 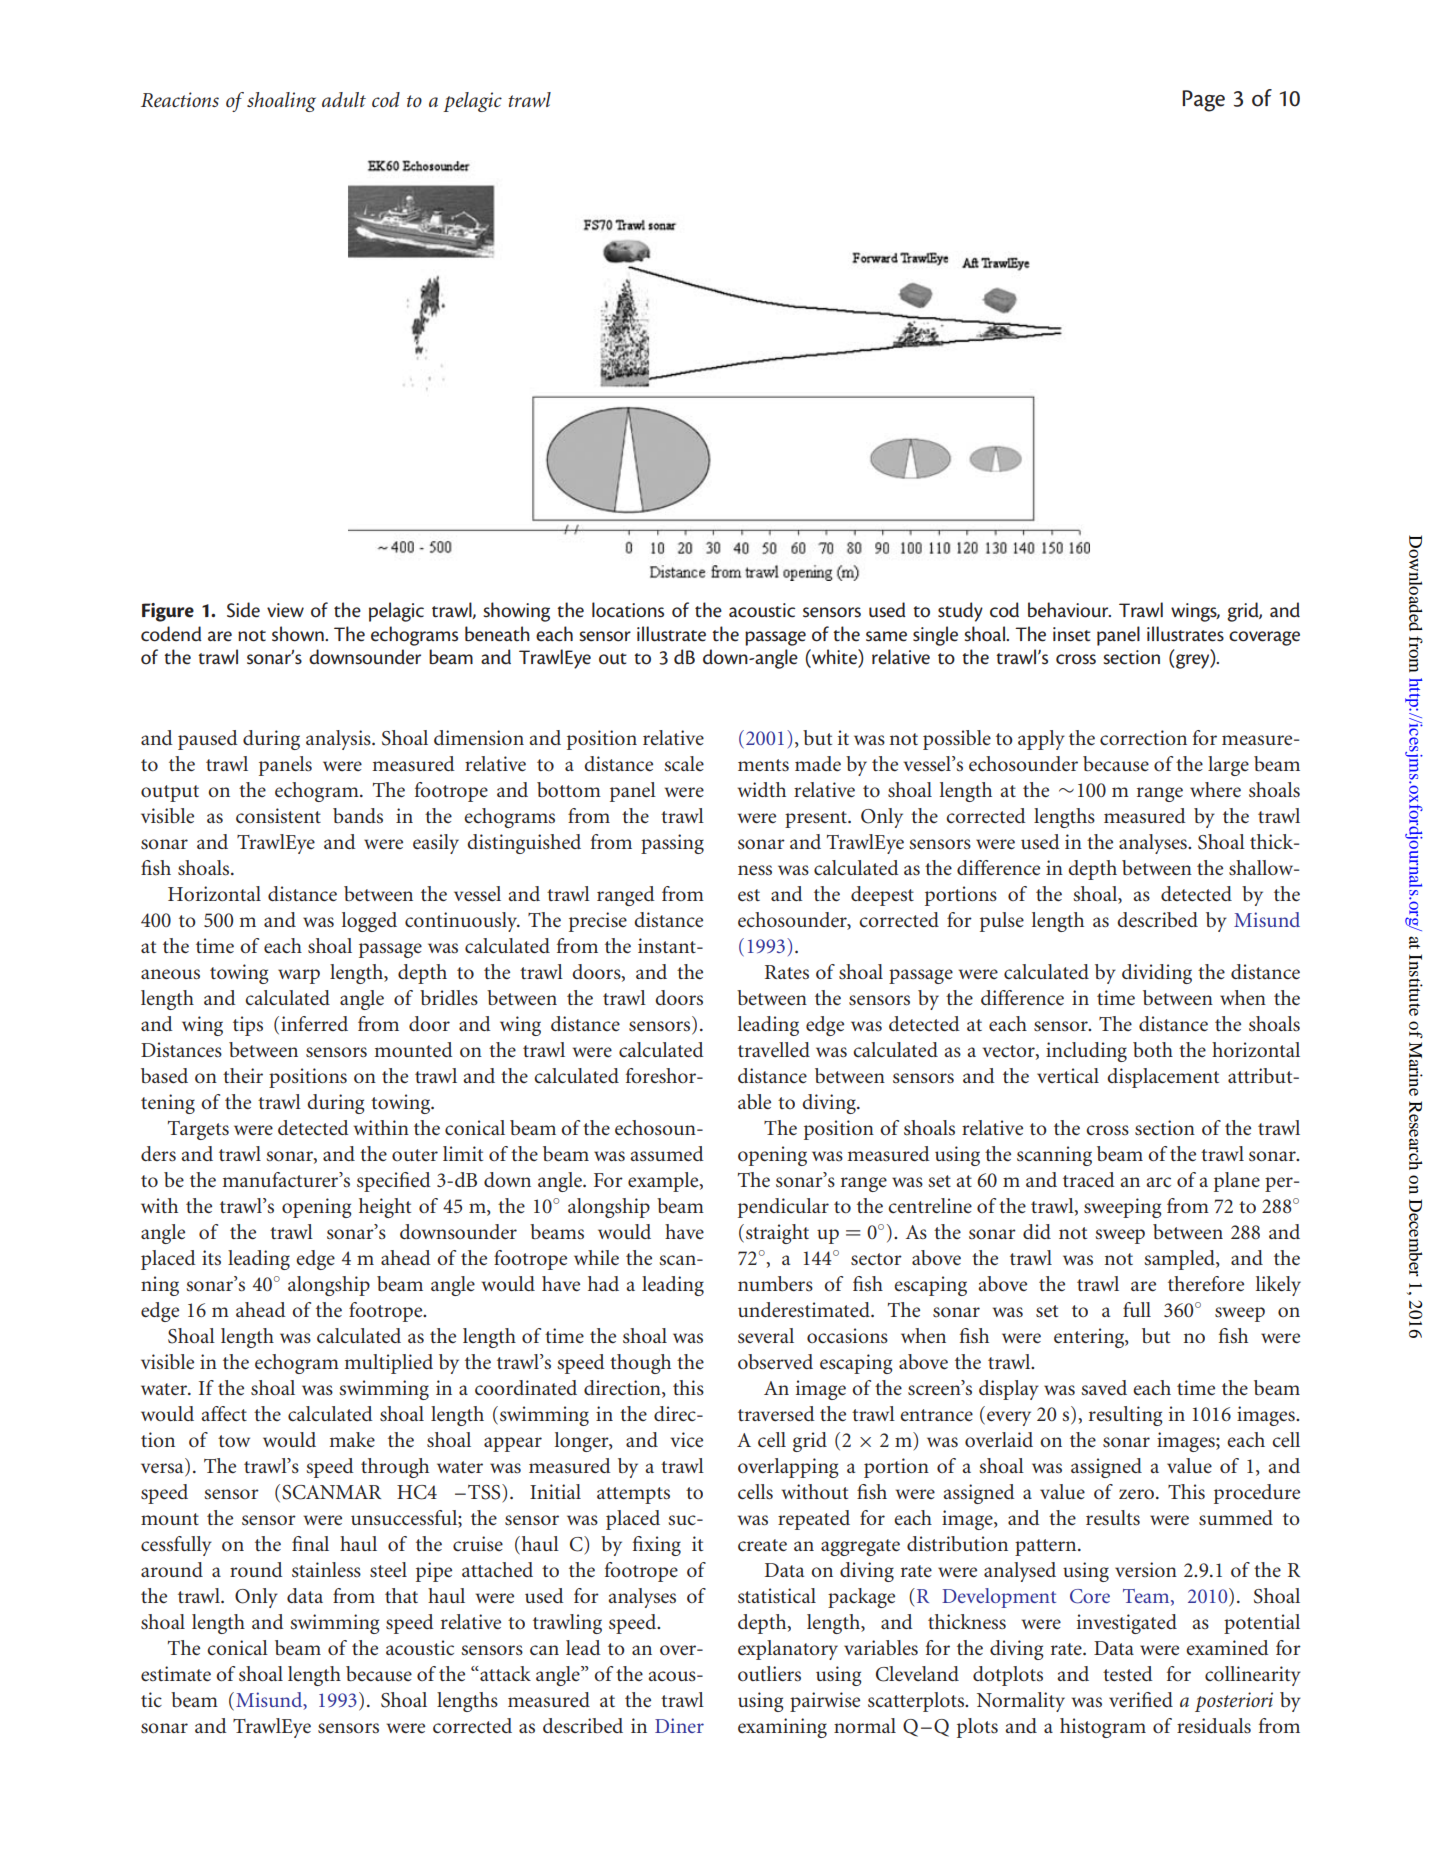 I want to click on sampled, so click(x=1180, y=1260).
